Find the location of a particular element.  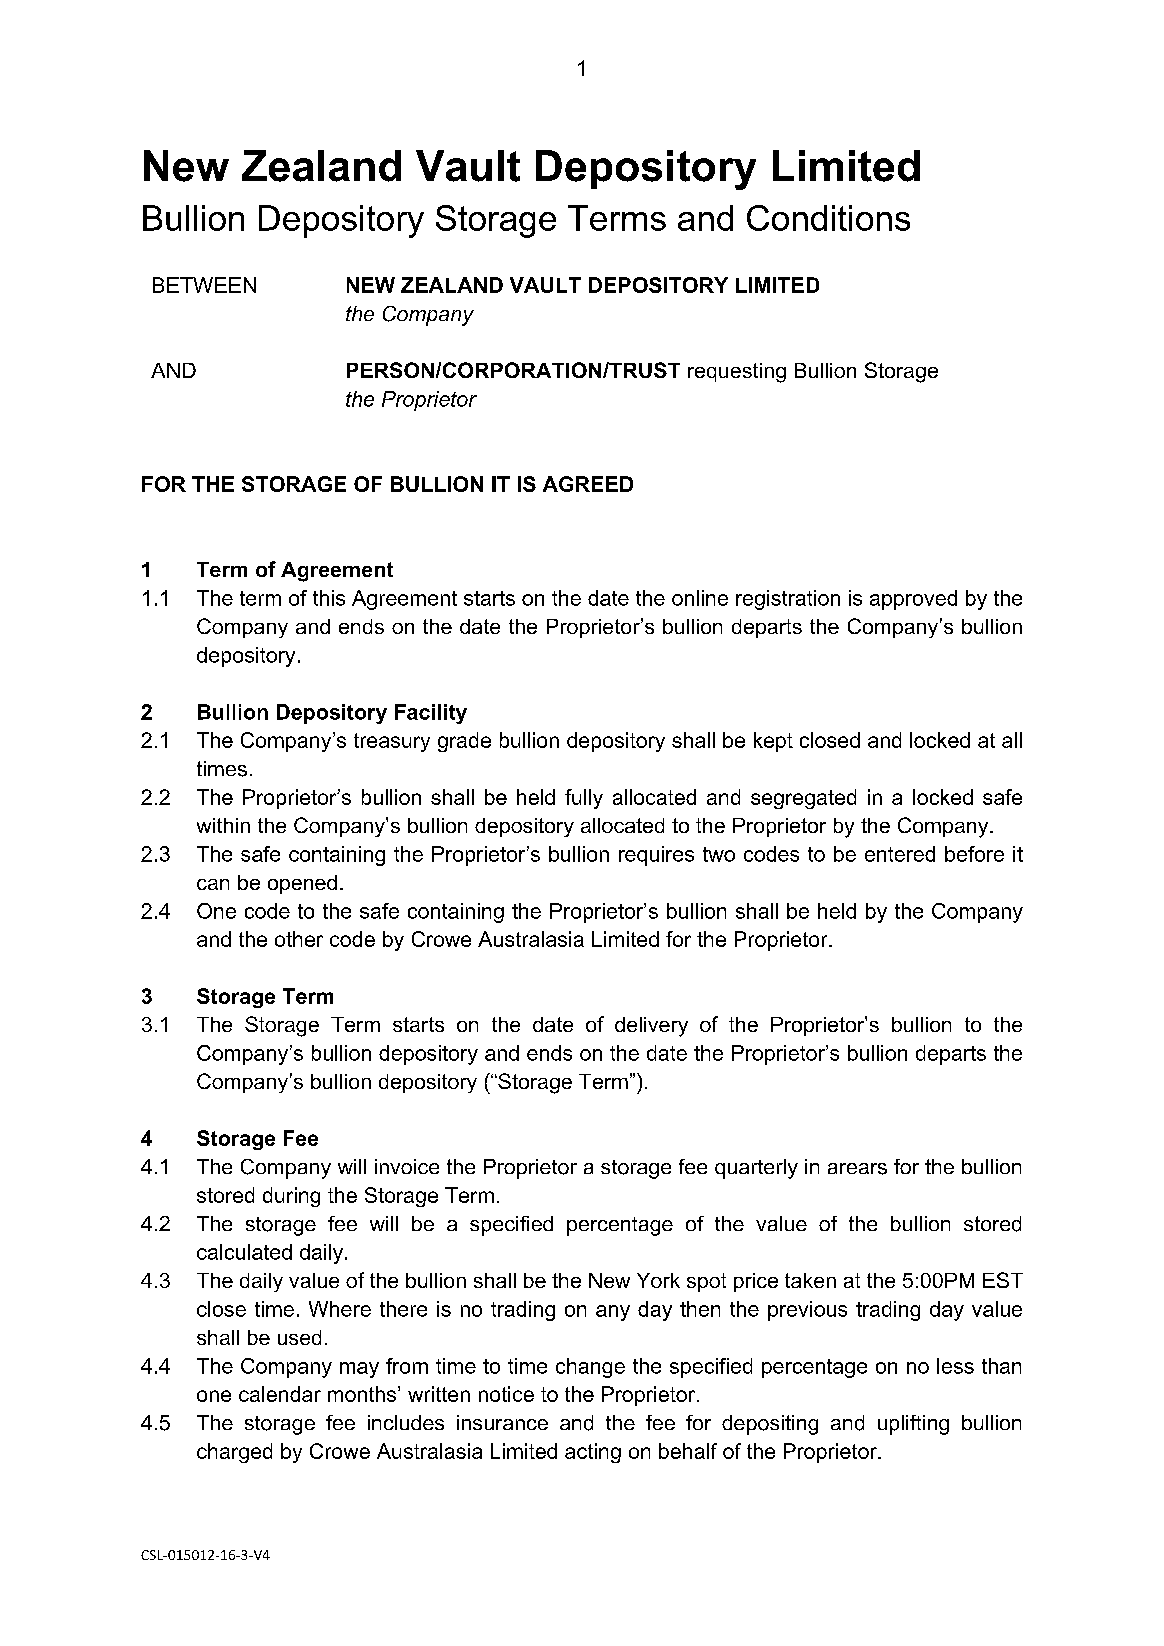

fully is located at coordinates (584, 799).
